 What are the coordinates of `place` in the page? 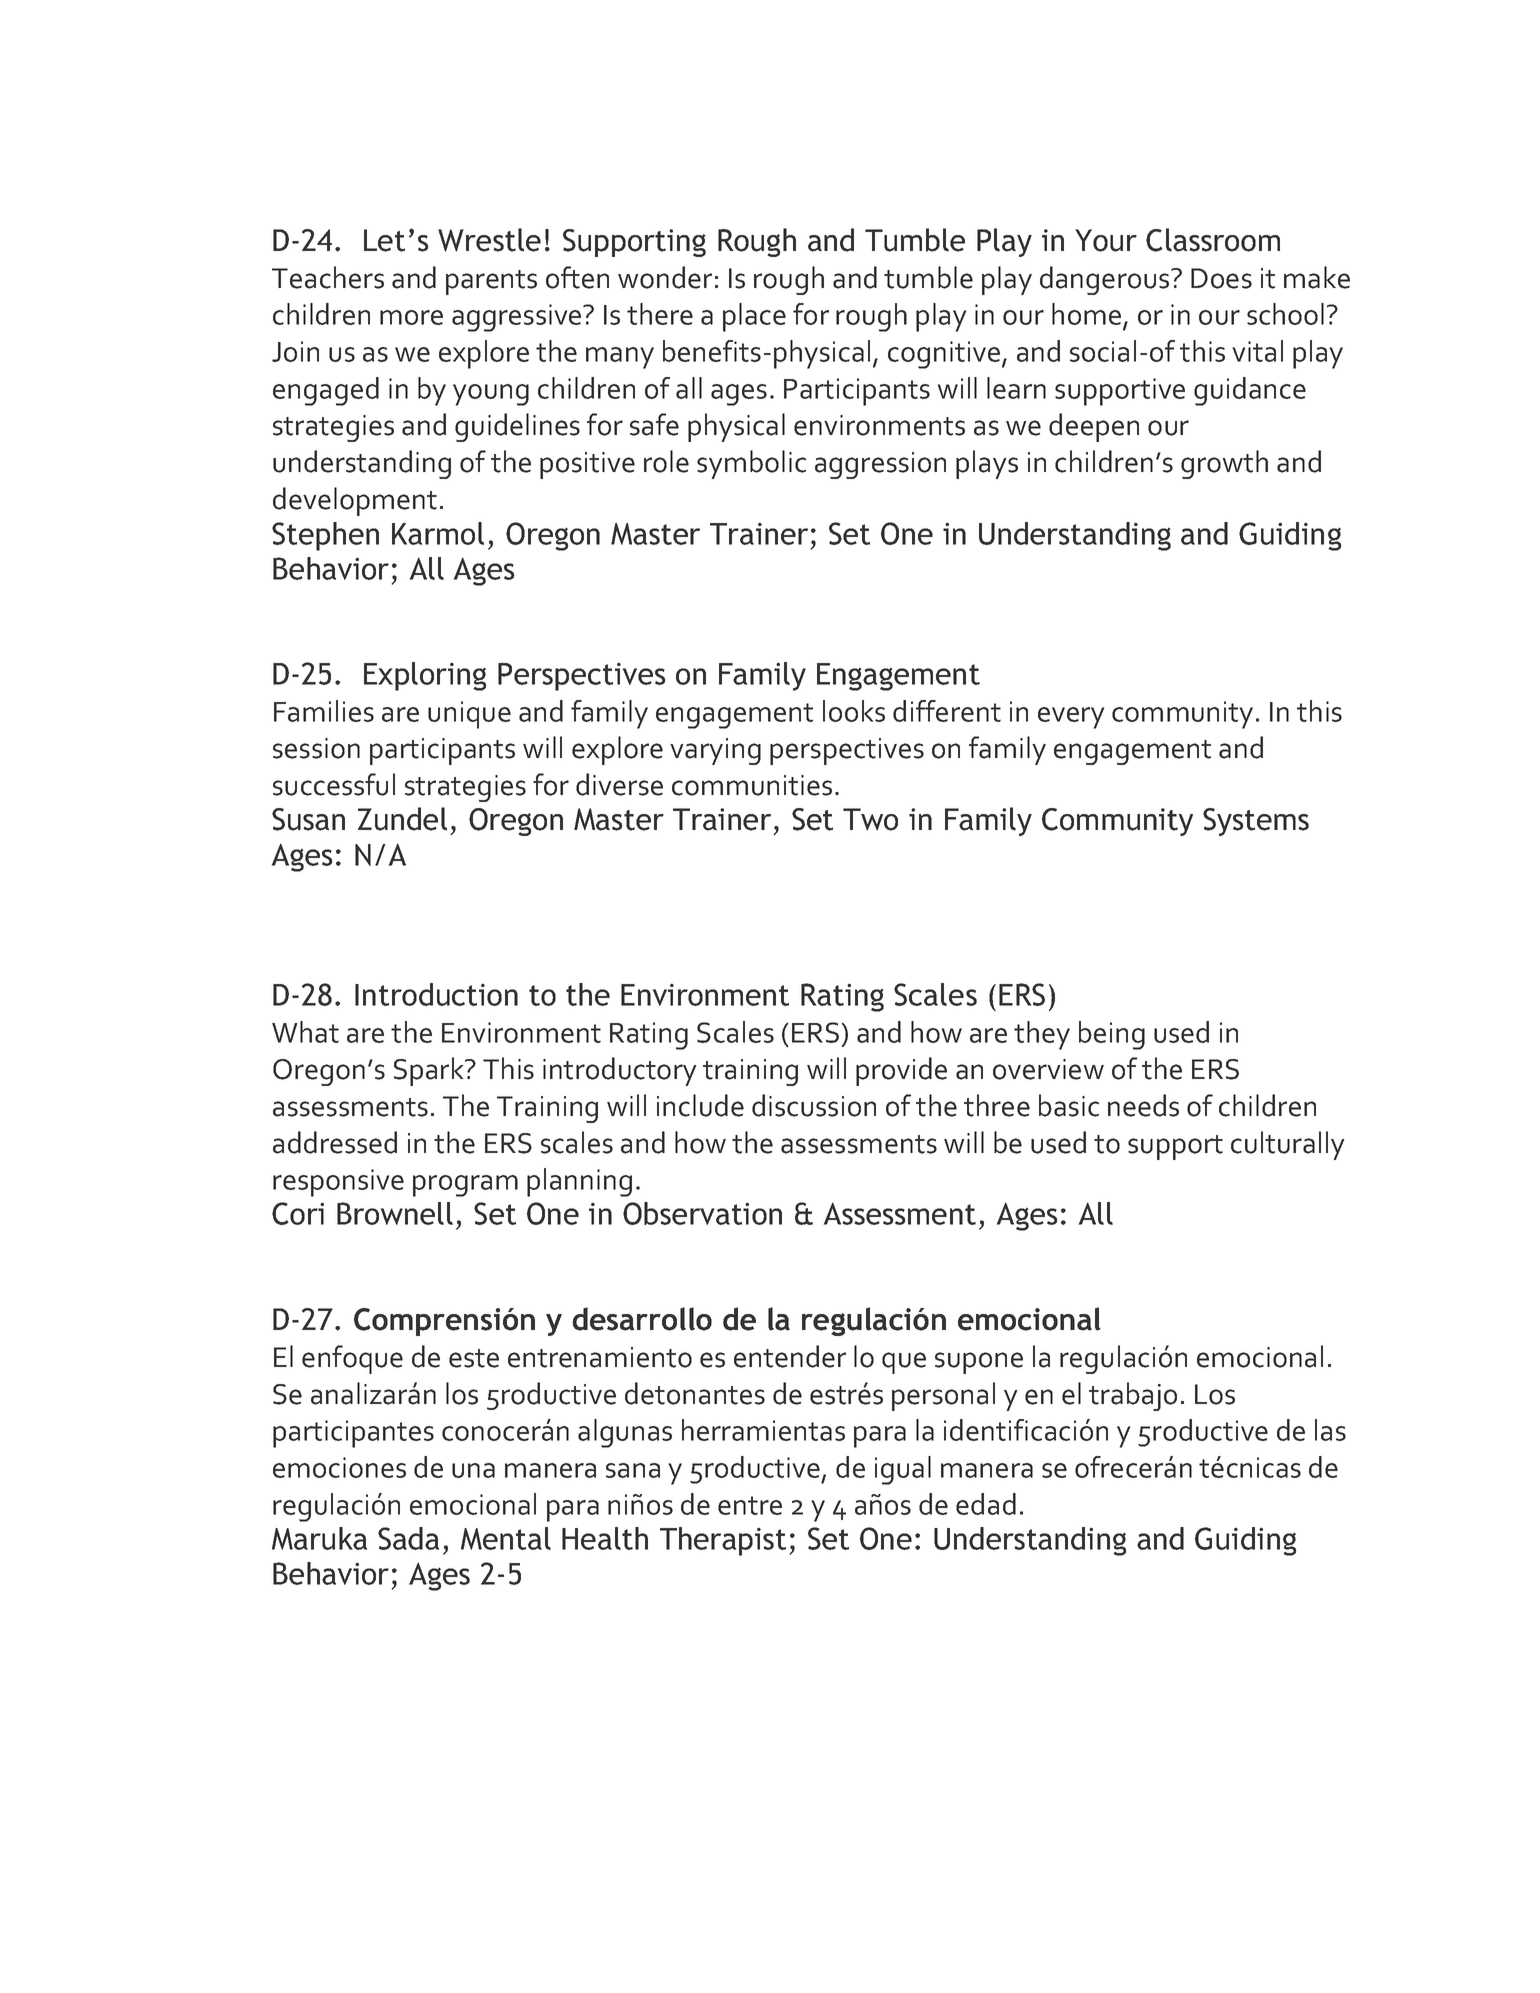 It's located at (754, 317).
